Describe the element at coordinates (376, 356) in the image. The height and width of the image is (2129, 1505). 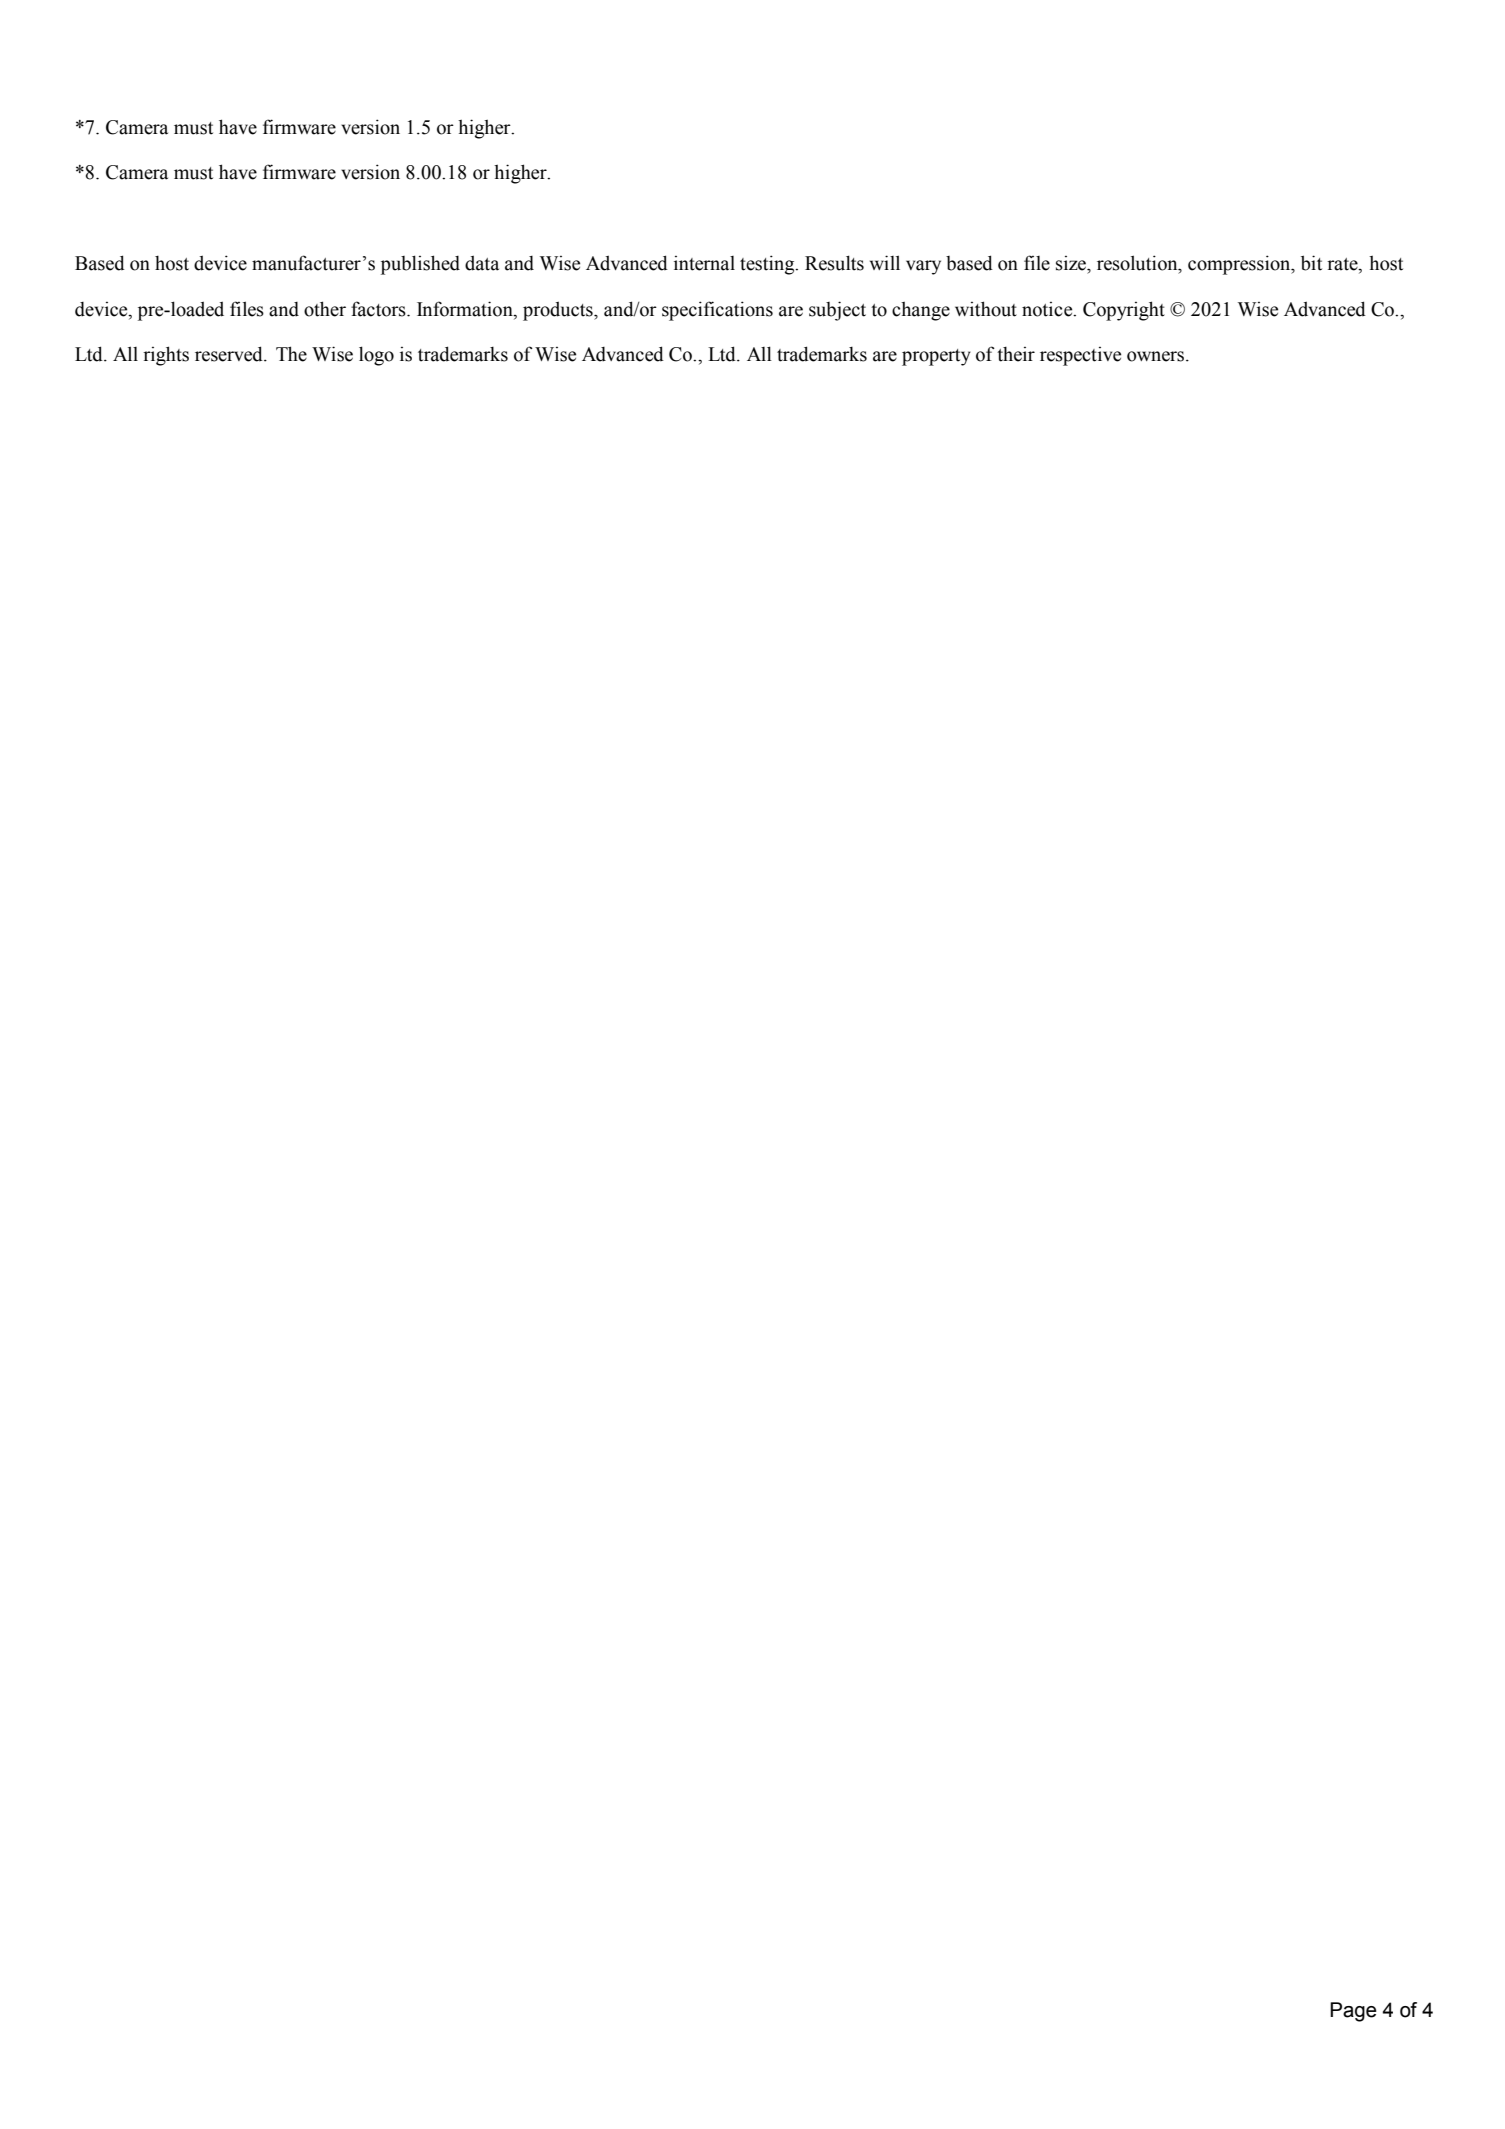
I see `logo` at that location.
